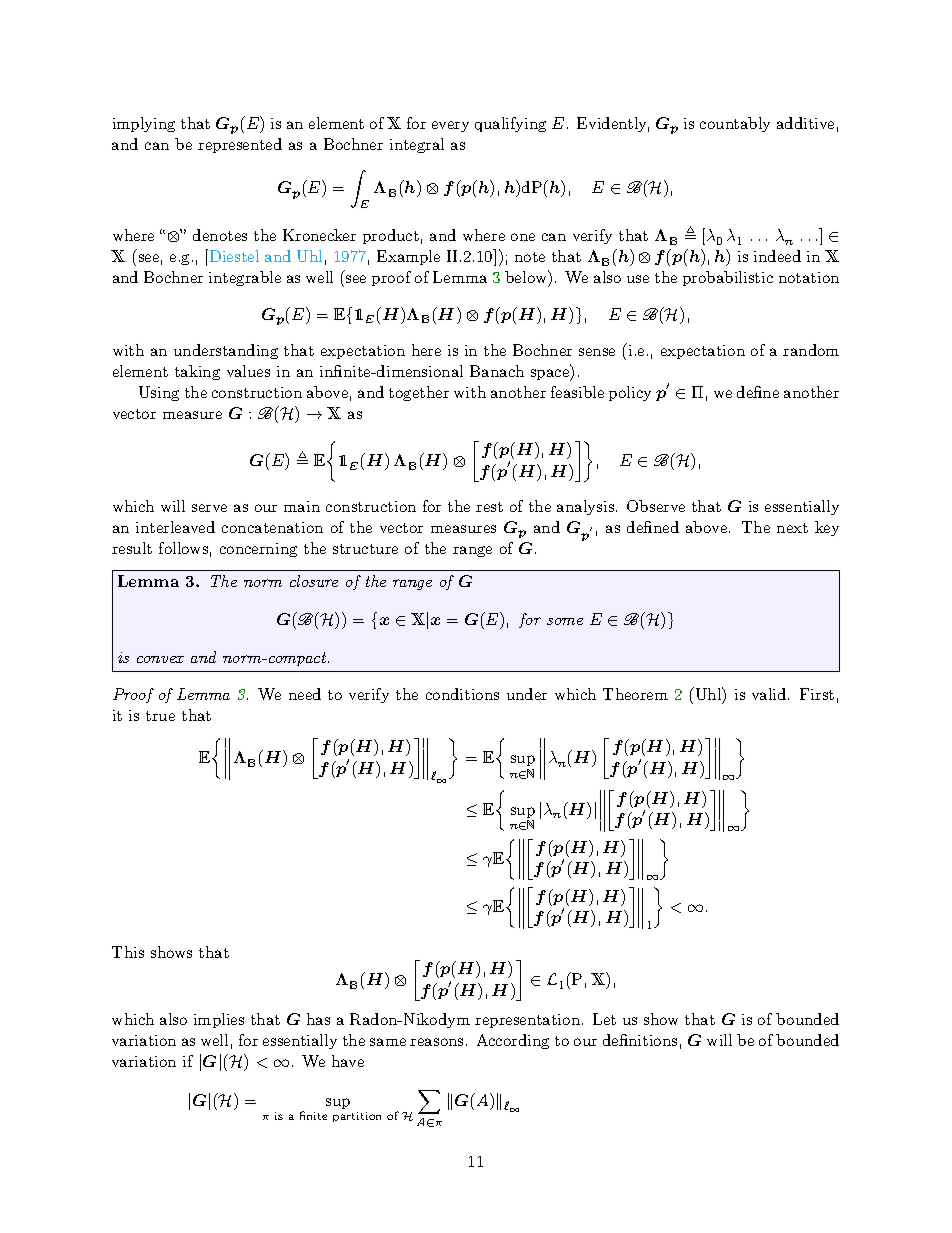 The height and width of the screenshot is (1233, 952). What do you see at coordinates (240, 145) in the screenshot?
I see `represented` at bounding box center [240, 145].
